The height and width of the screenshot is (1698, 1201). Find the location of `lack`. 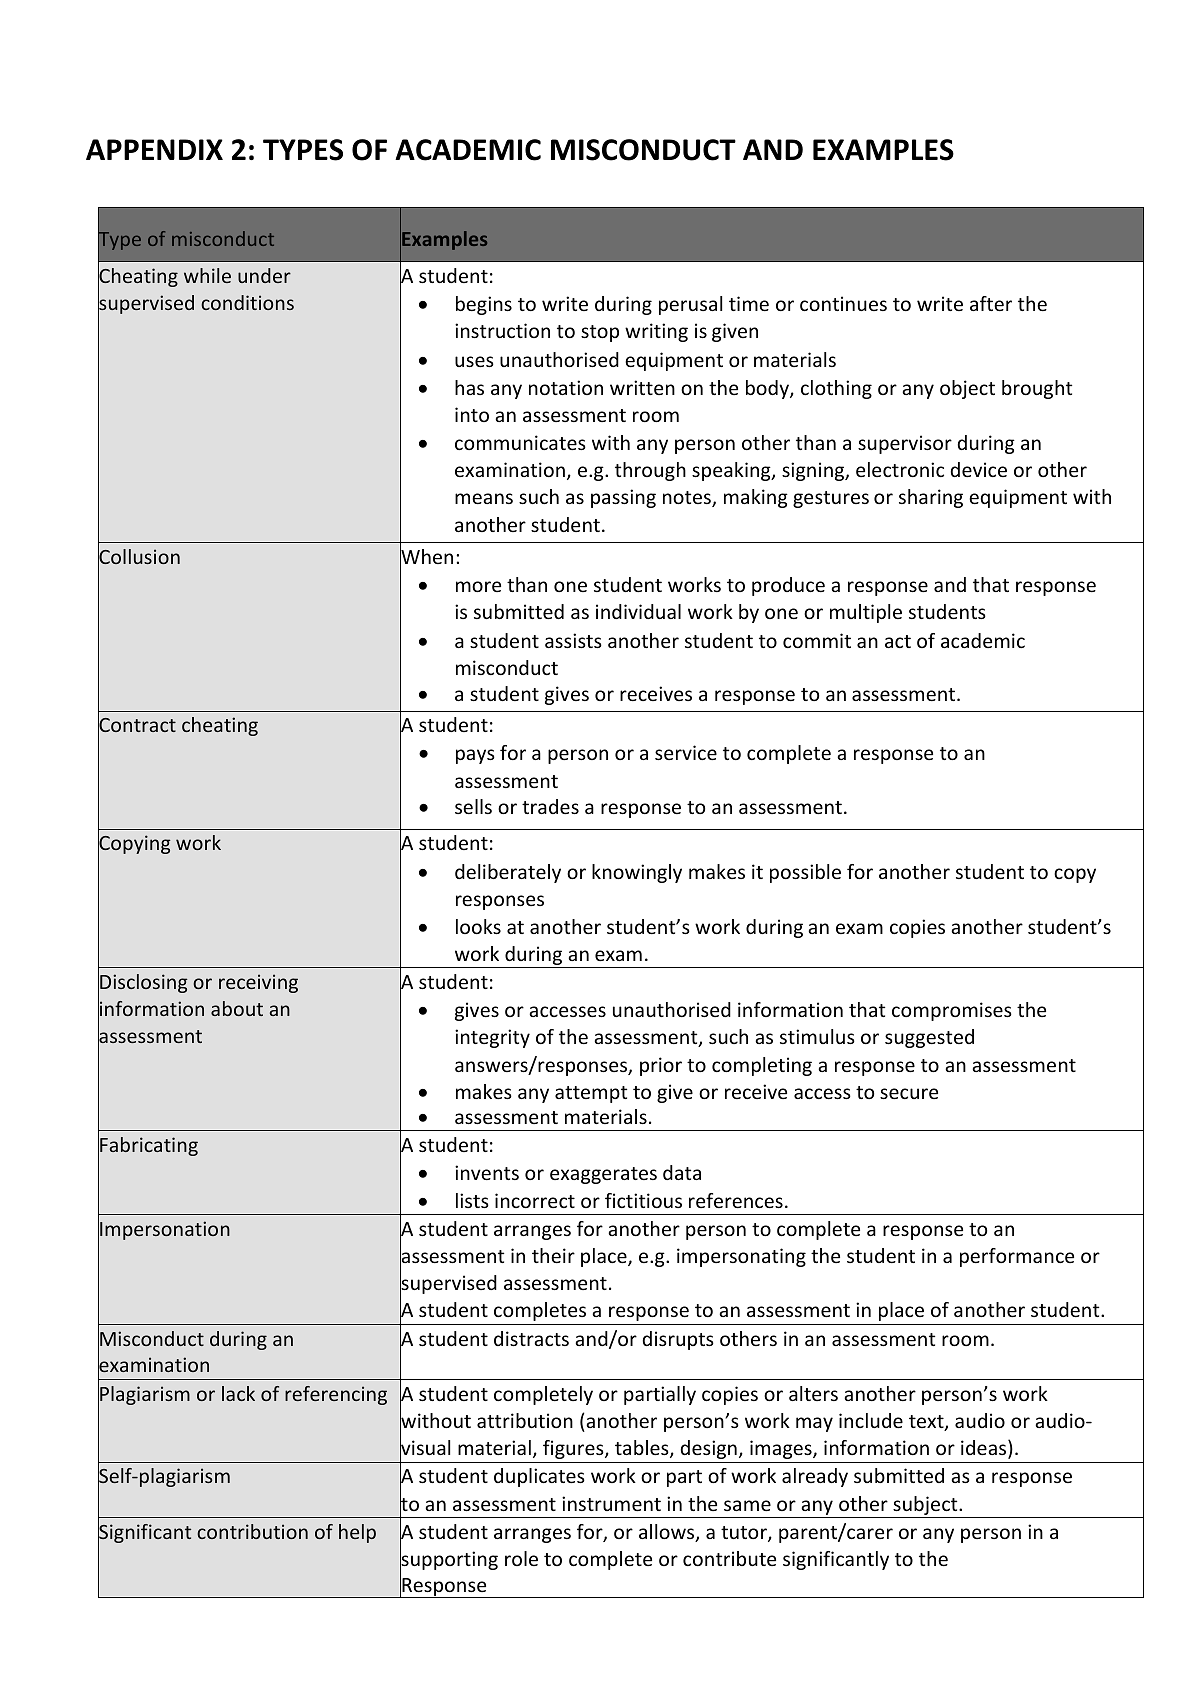

lack is located at coordinates (238, 1393).
